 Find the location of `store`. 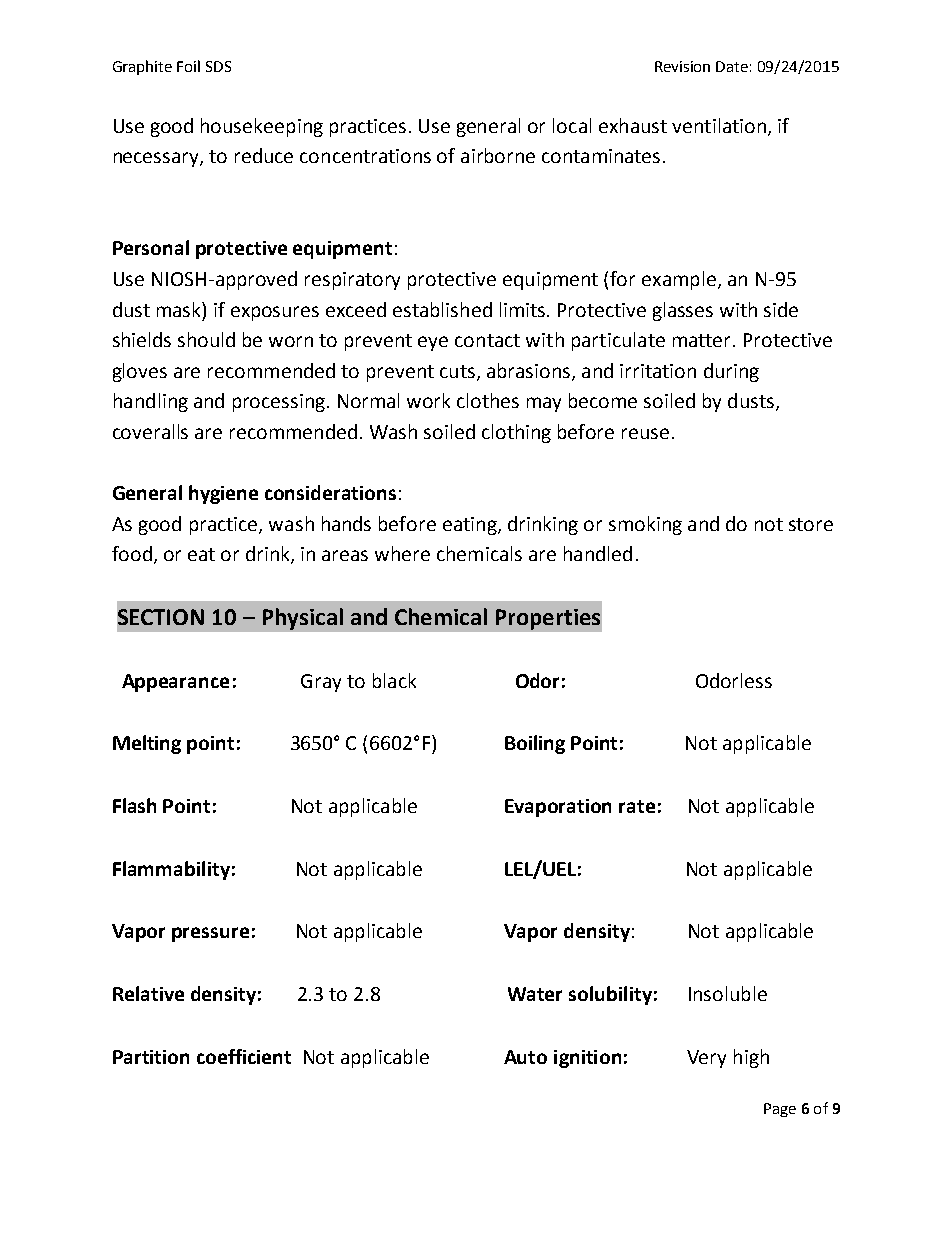

store is located at coordinates (811, 524).
